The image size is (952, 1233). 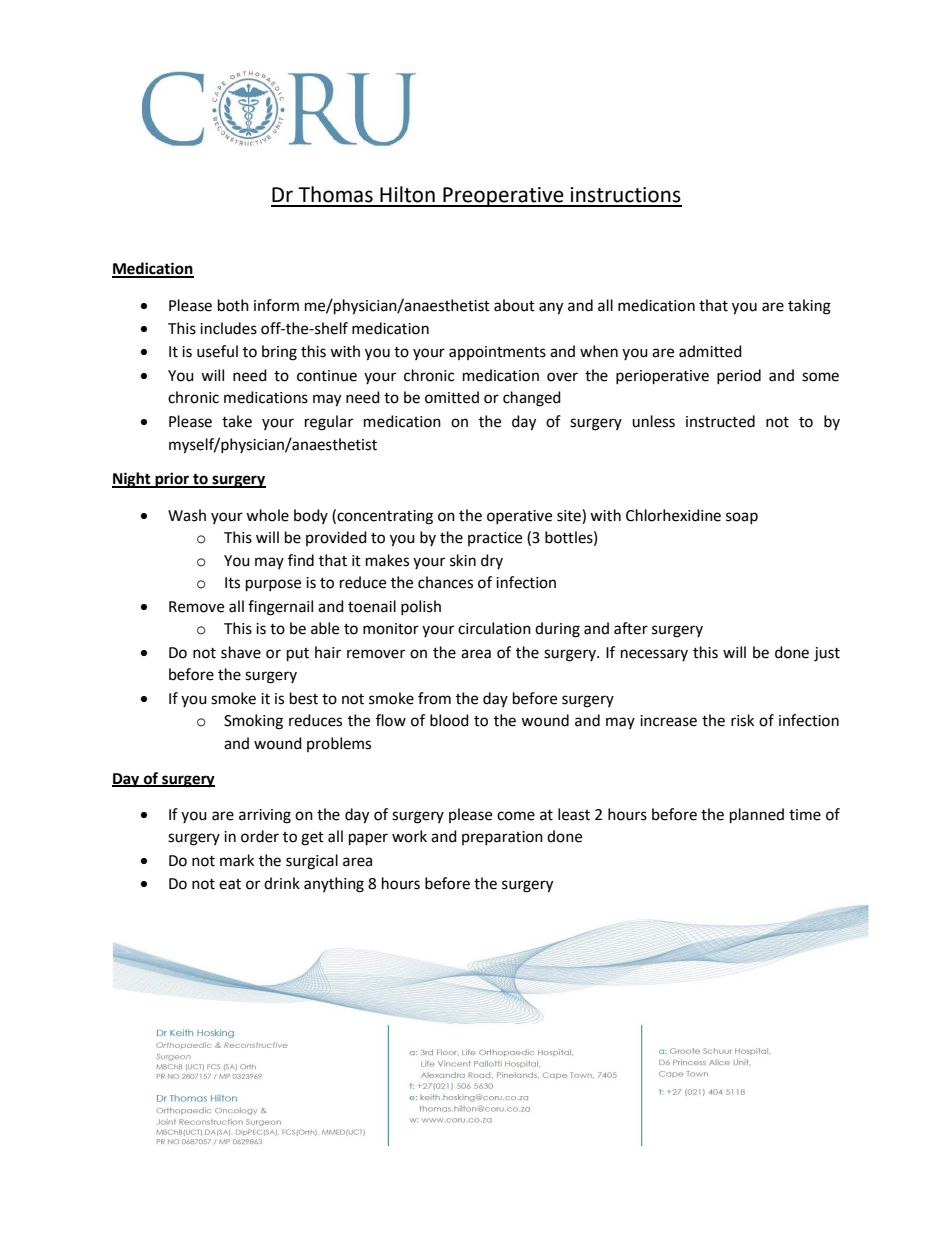 I want to click on taking, so click(x=809, y=307).
